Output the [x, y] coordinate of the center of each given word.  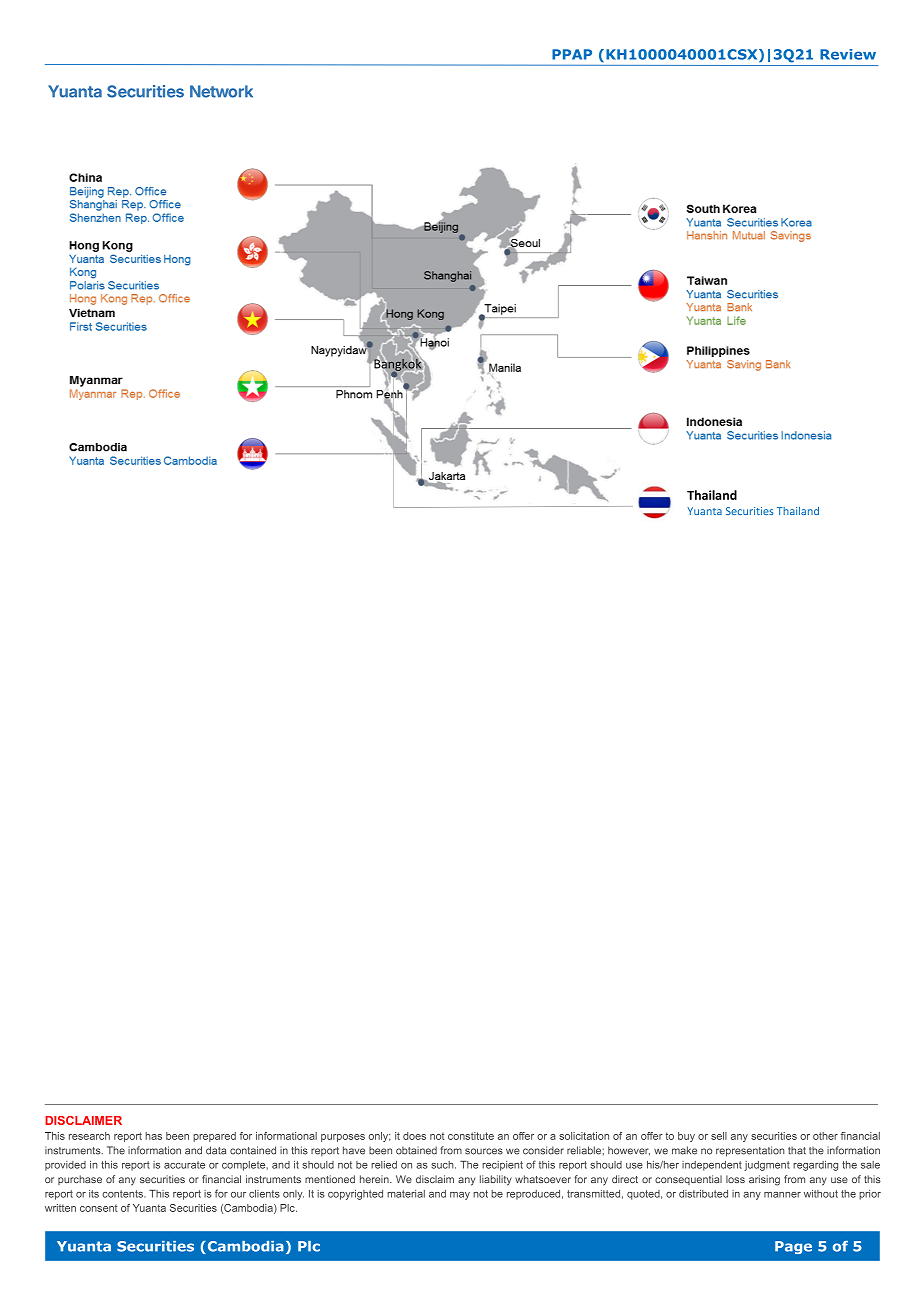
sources [484, 1151]
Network [221, 91]
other [825, 1136]
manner [782, 1195]
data [216, 1150]
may [460, 1196]
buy [686, 1137]
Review [848, 54]
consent [99, 1208]
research [89, 1136]
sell [719, 1136]
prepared [214, 1137]
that [797, 1150]
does [414, 1136]
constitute [471, 1136]
